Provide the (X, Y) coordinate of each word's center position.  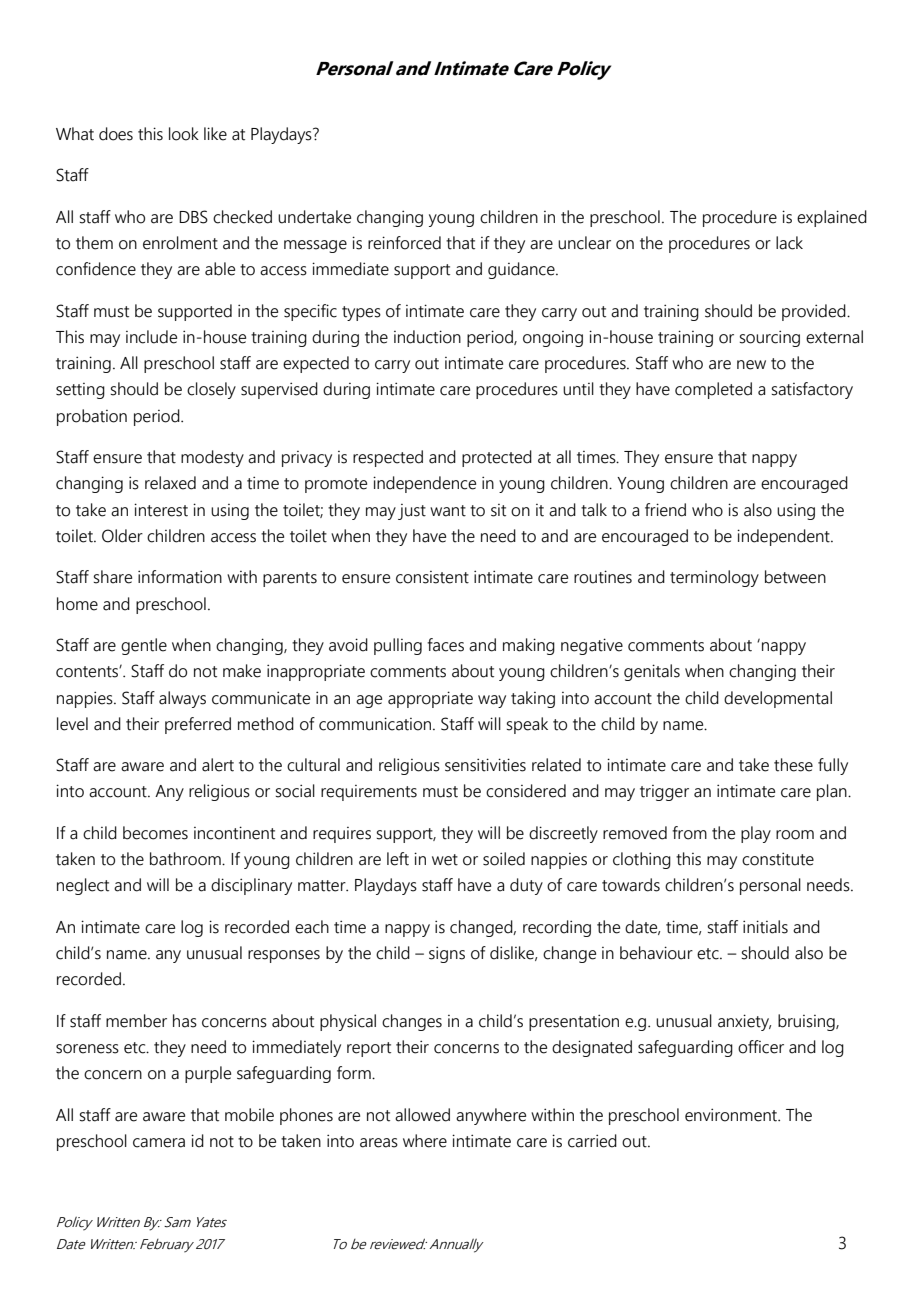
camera (159, 1143)
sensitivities (485, 765)
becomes (155, 833)
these (793, 765)
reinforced (404, 243)
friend (665, 510)
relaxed (170, 483)
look (184, 134)
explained (832, 218)
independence (424, 484)
